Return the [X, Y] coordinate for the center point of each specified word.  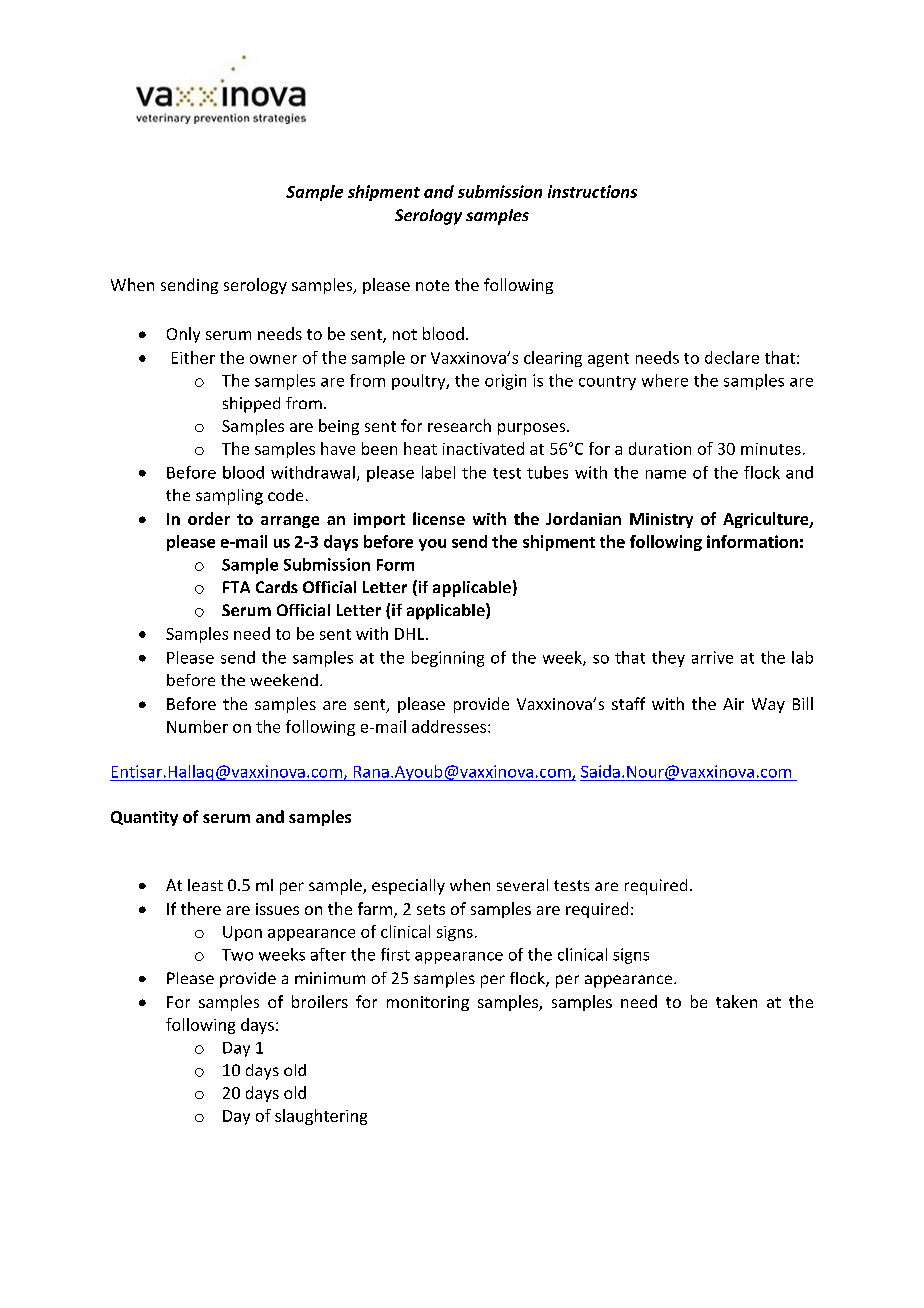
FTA [236, 587]
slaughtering [321, 1117]
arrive [712, 657]
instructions [592, 191]
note [432, 285]
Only [183, 335]
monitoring [428, 1003]
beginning [448, 659]
